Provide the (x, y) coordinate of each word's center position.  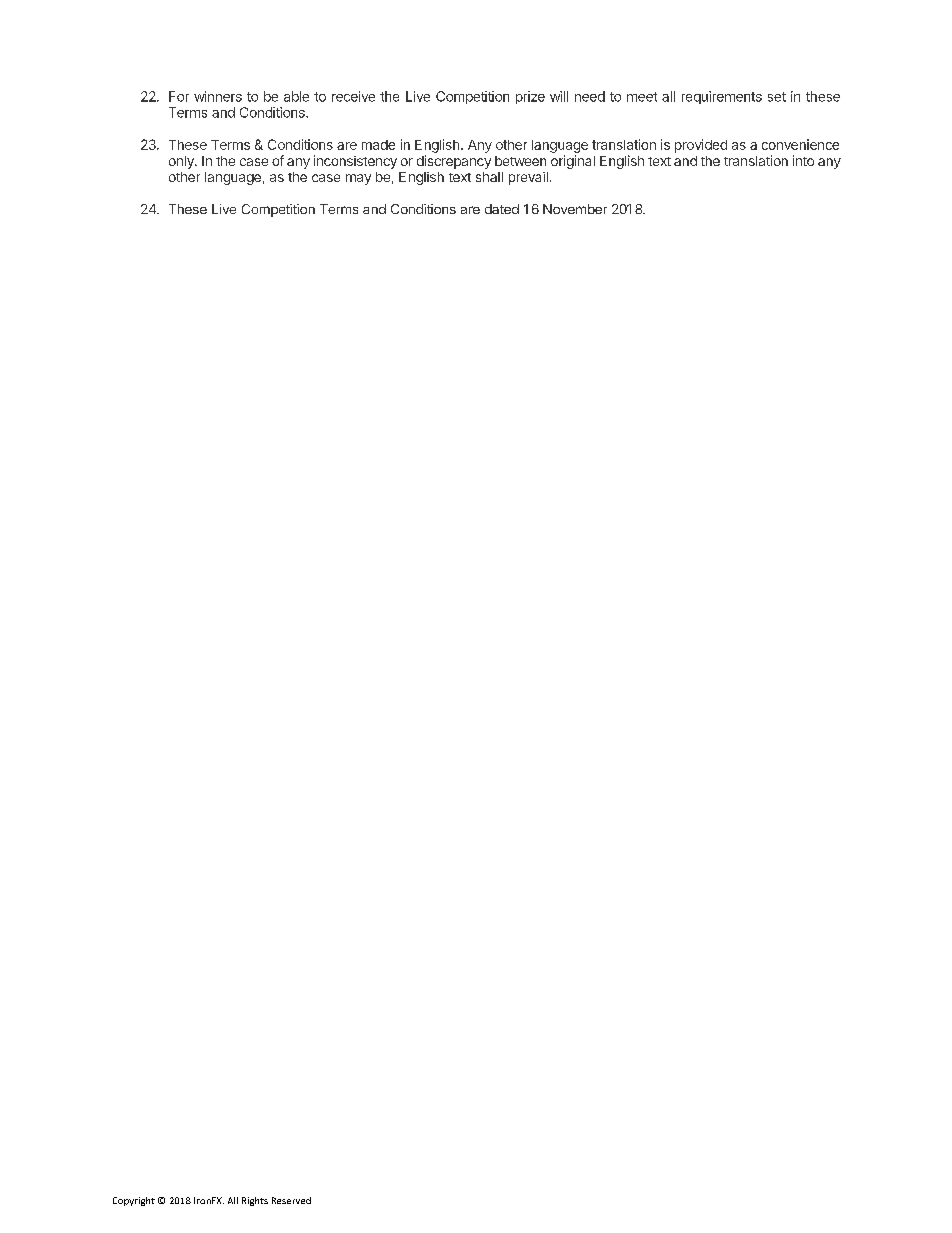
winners (218, 96)
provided (701, 146)
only (182, 162)
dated (502, 209)
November (575, 209)
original (573, 162)
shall (489, 177)
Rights (255, 1201)
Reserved (291, 1200)
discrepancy (454, 162)
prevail (528, 178)
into (803, 160)
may (358, 179)
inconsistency (355, 162)
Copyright (134, 1201)
